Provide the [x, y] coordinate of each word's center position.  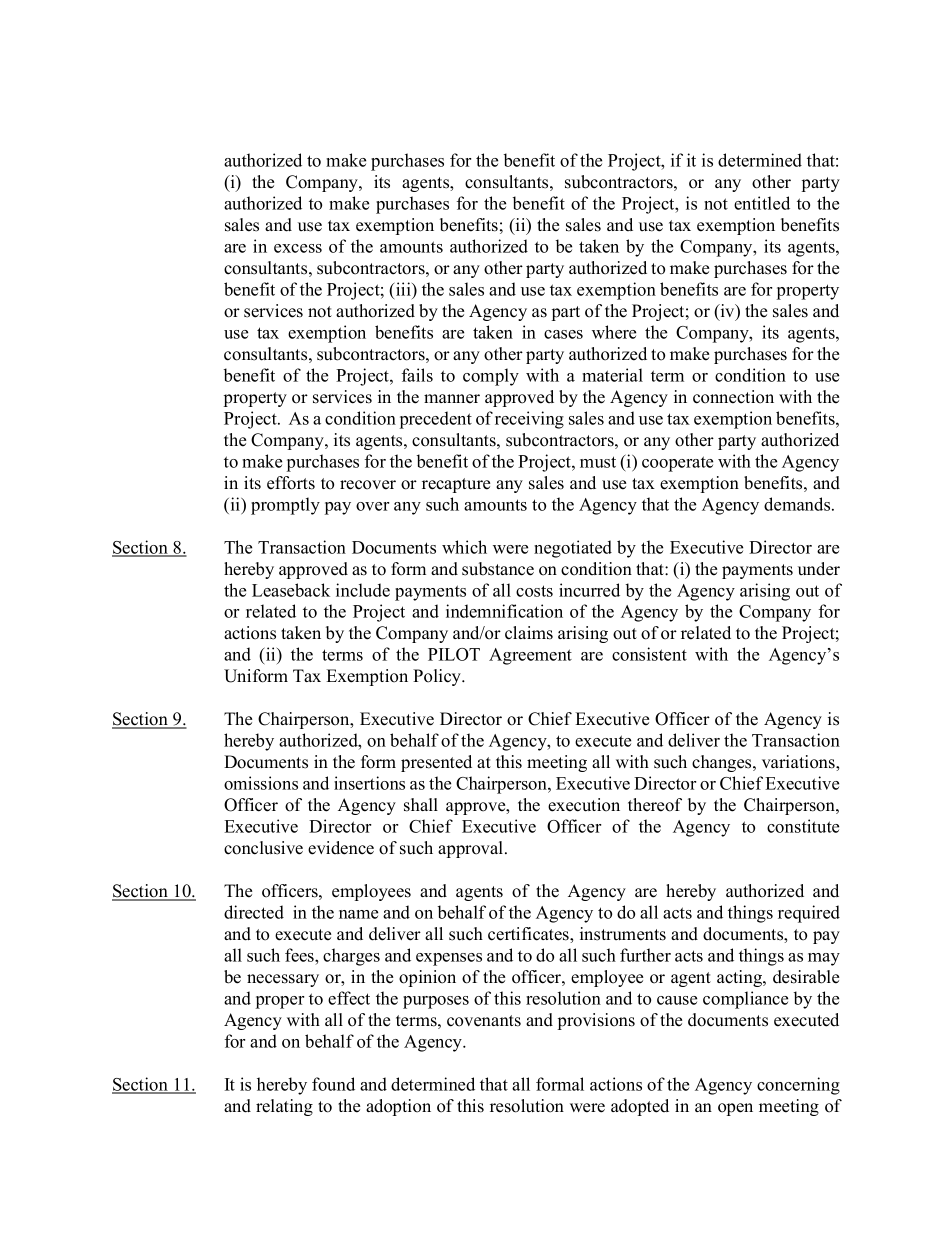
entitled [762, 203]
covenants [484, 1021]
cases [563, 334]
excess [298, 248]
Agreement [530, 656]
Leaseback [291, 590]
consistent [649, 654]
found [333, 1084]
